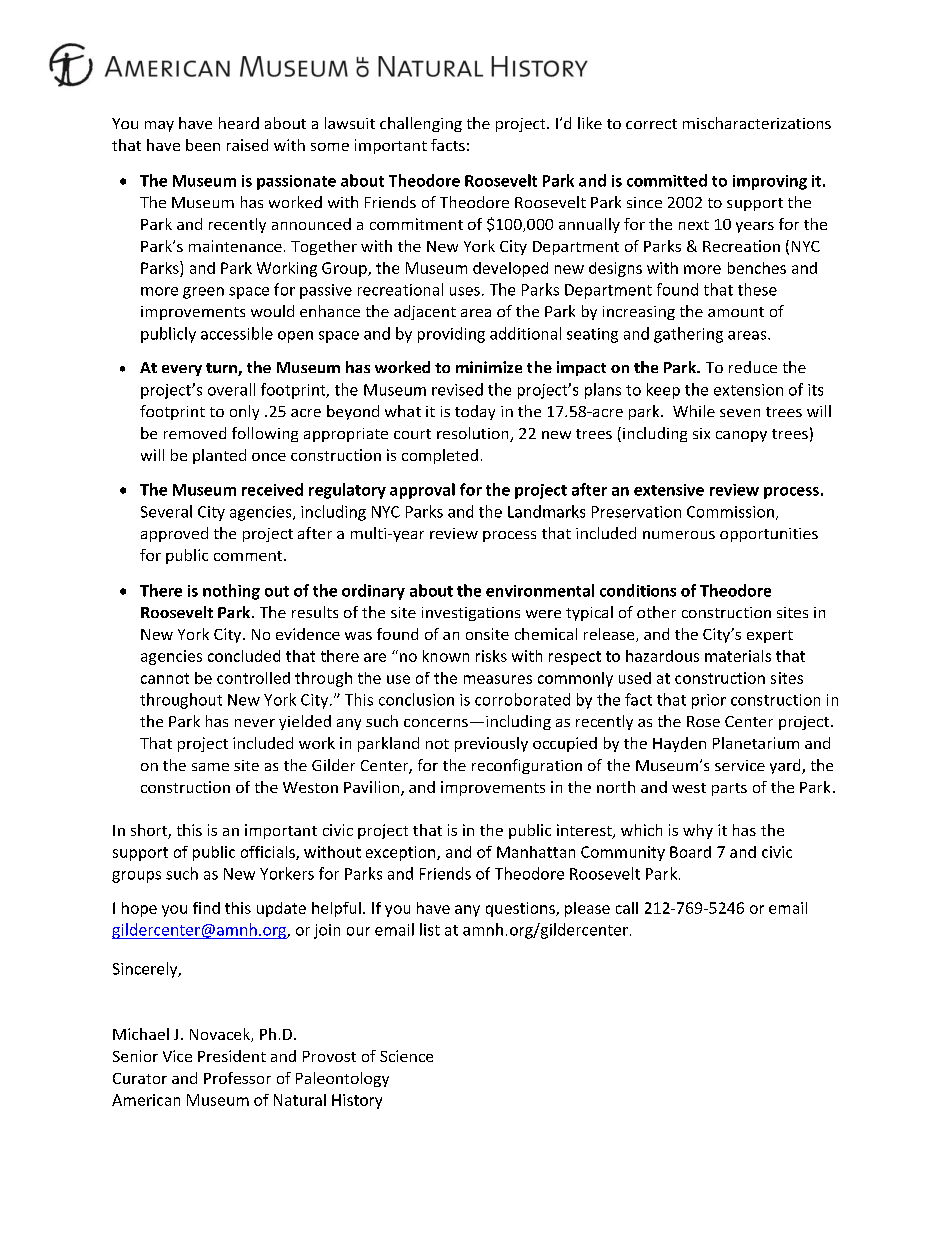 Image resolution: width=952 pixels, height=1233 pixels. What do you see at coordinates (231, 592) in the image?
I see `nothing` at bounding box center [231, 592].
